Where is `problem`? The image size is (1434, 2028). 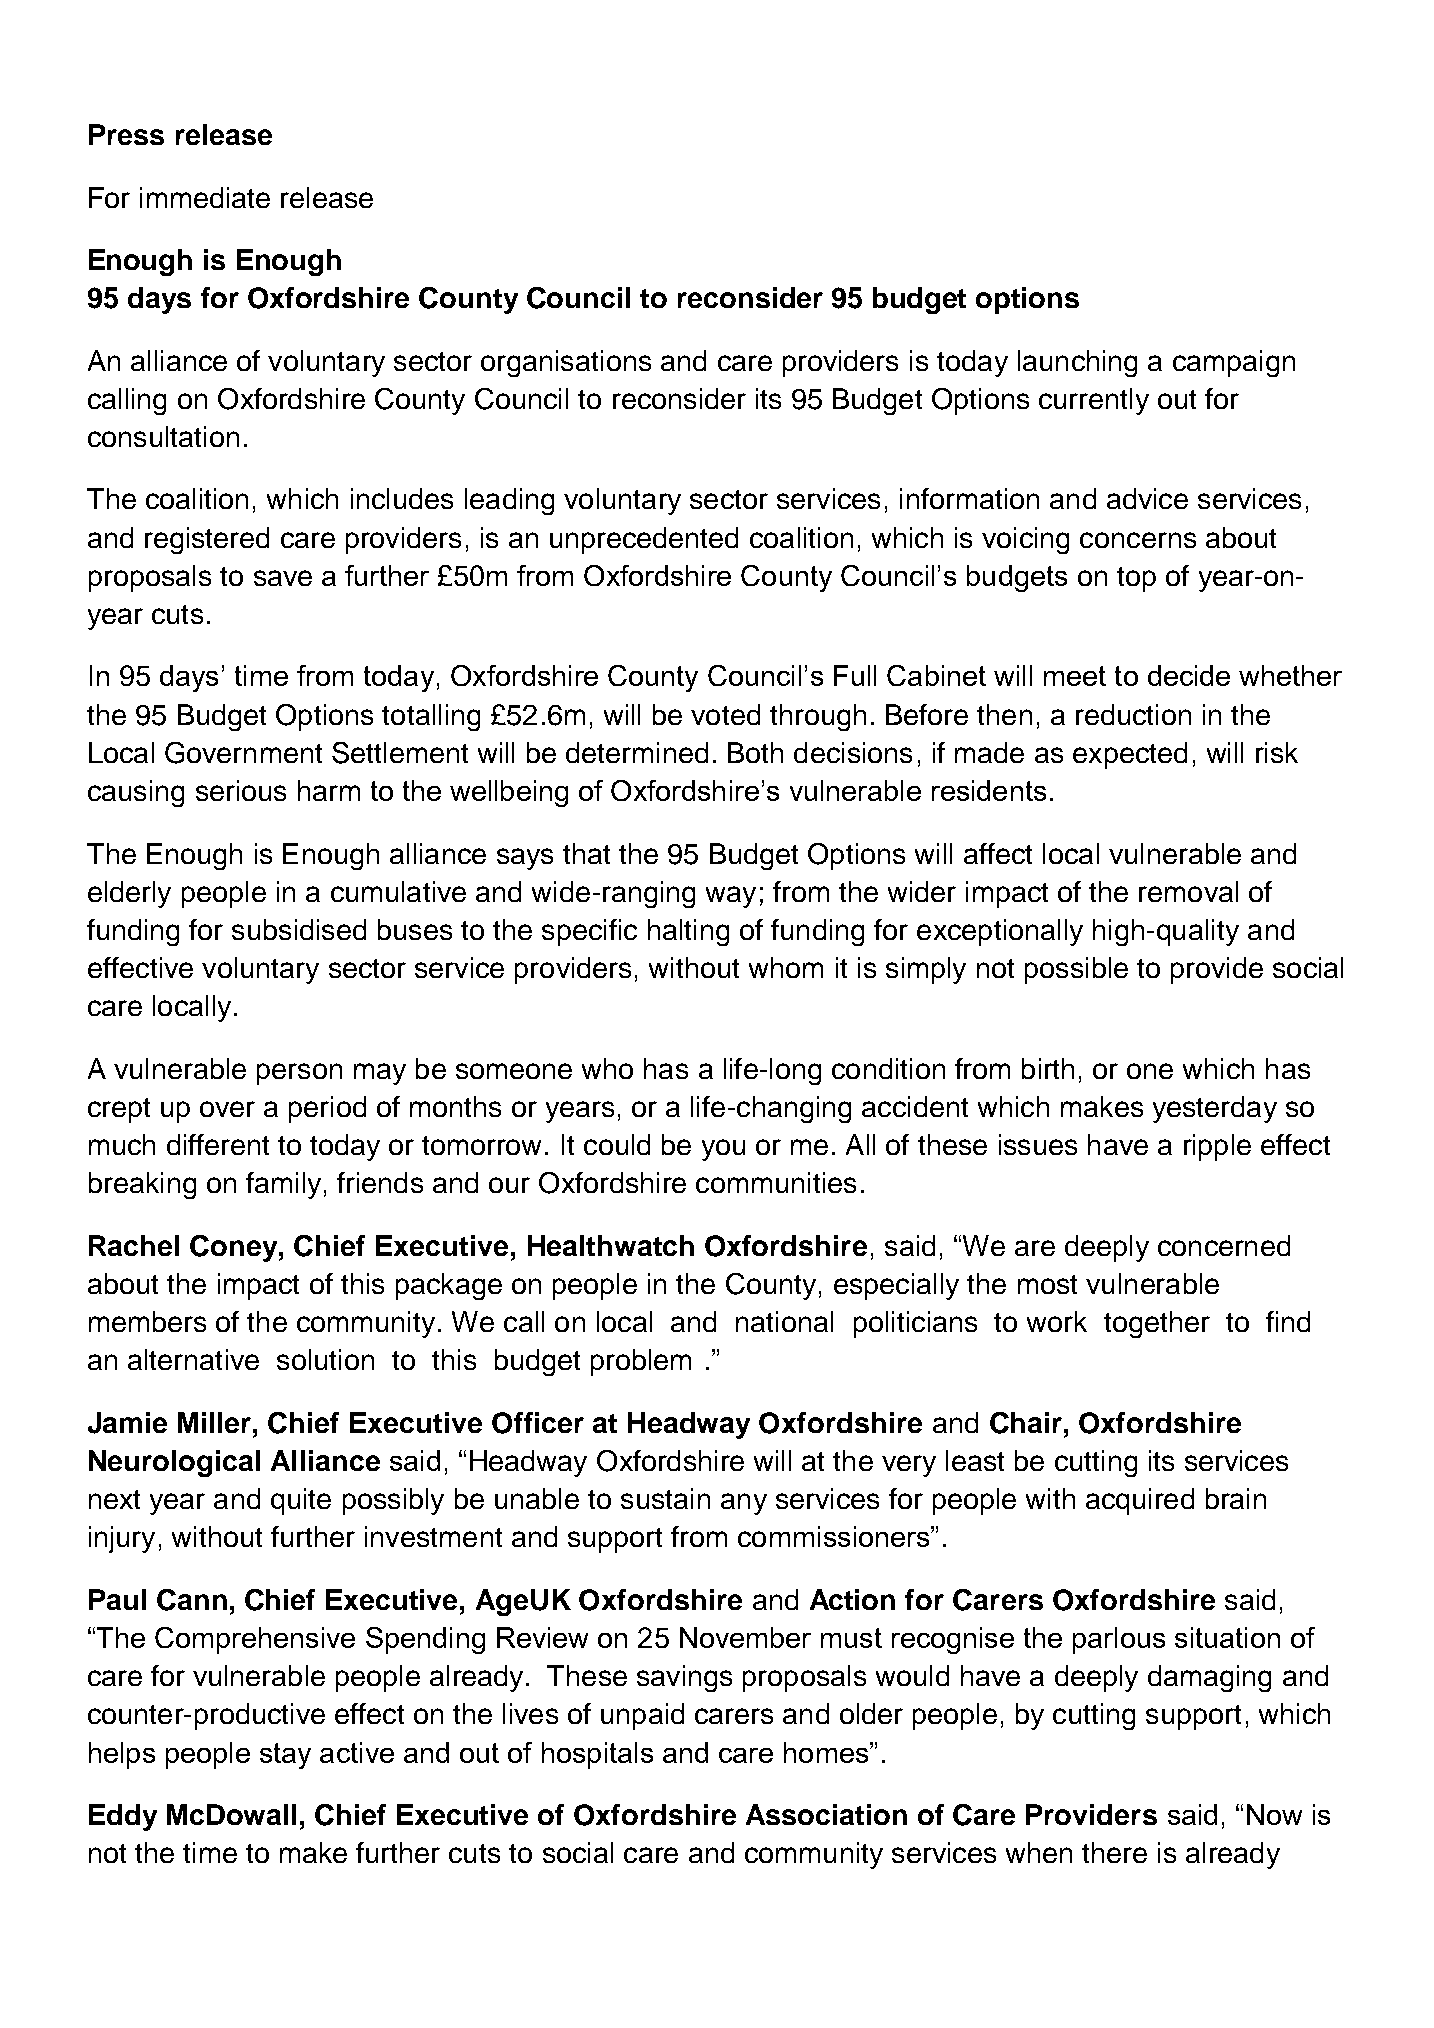
problem is located at coordinates (641, 1362).
